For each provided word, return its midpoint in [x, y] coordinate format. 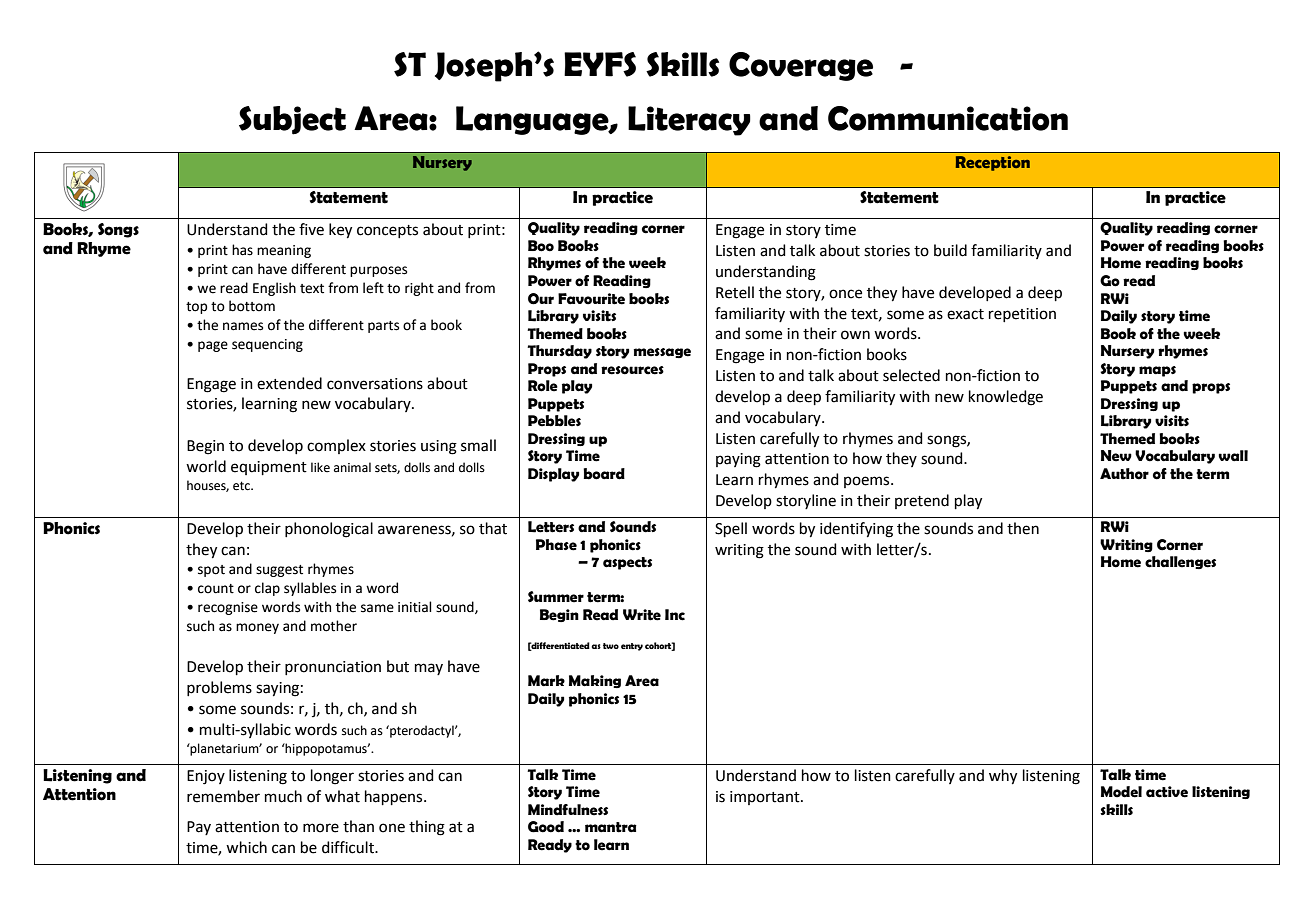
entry [632, 647]
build [950, 250]
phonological [329, 530]
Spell [731, 529]
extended [289, 383]
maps [1157, 371]
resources [632, 370]
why [1003, 777]
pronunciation [333, 668]
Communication [948, 118]
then [1023, 528]
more [321, 828]
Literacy [689, 121]
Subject [292, 120]
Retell [735, 292]
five [311, 229]
